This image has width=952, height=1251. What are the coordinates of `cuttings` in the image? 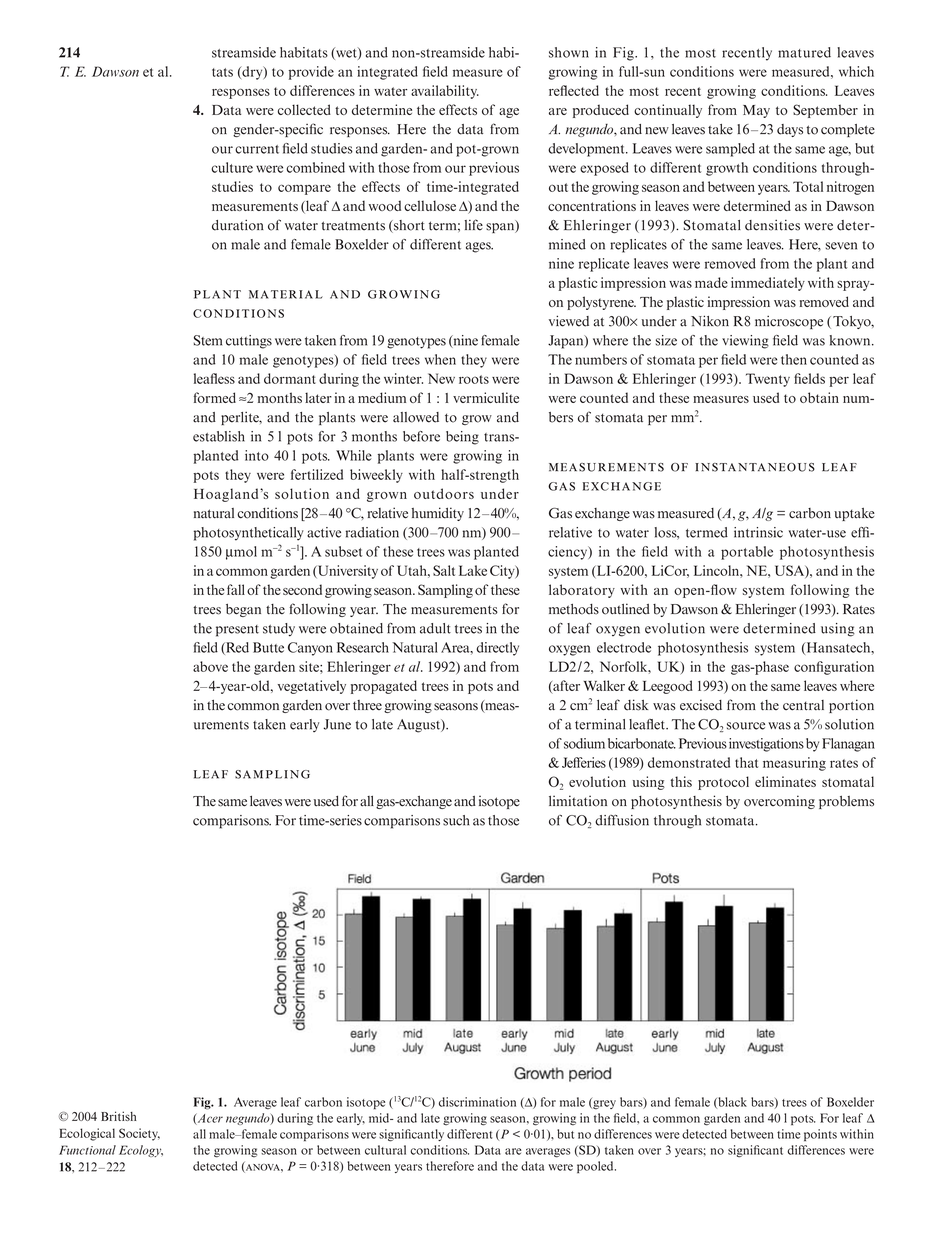 It's located at (249, 342).
